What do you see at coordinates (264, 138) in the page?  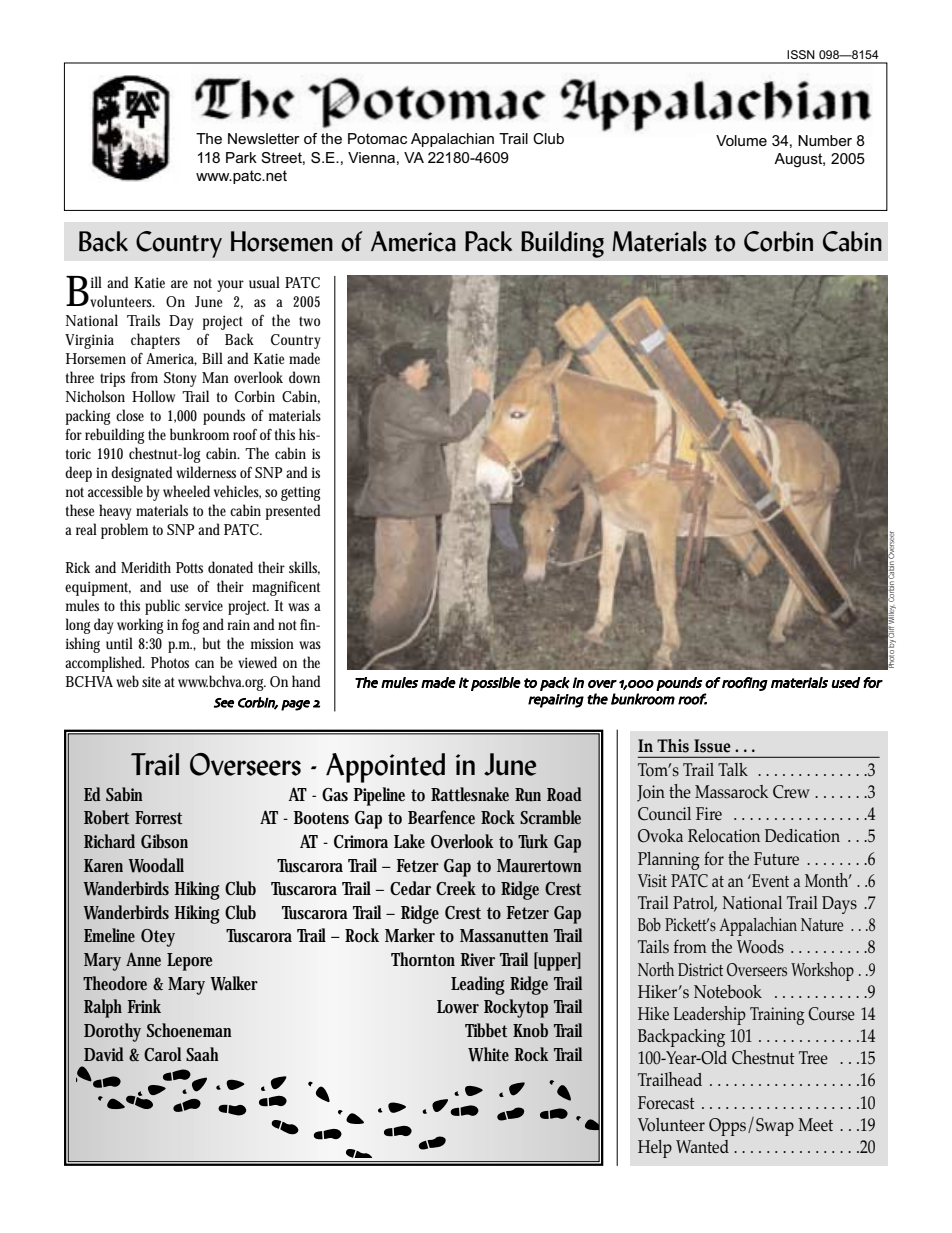 I see `Newsletter` at bounding box center [264, 138].
